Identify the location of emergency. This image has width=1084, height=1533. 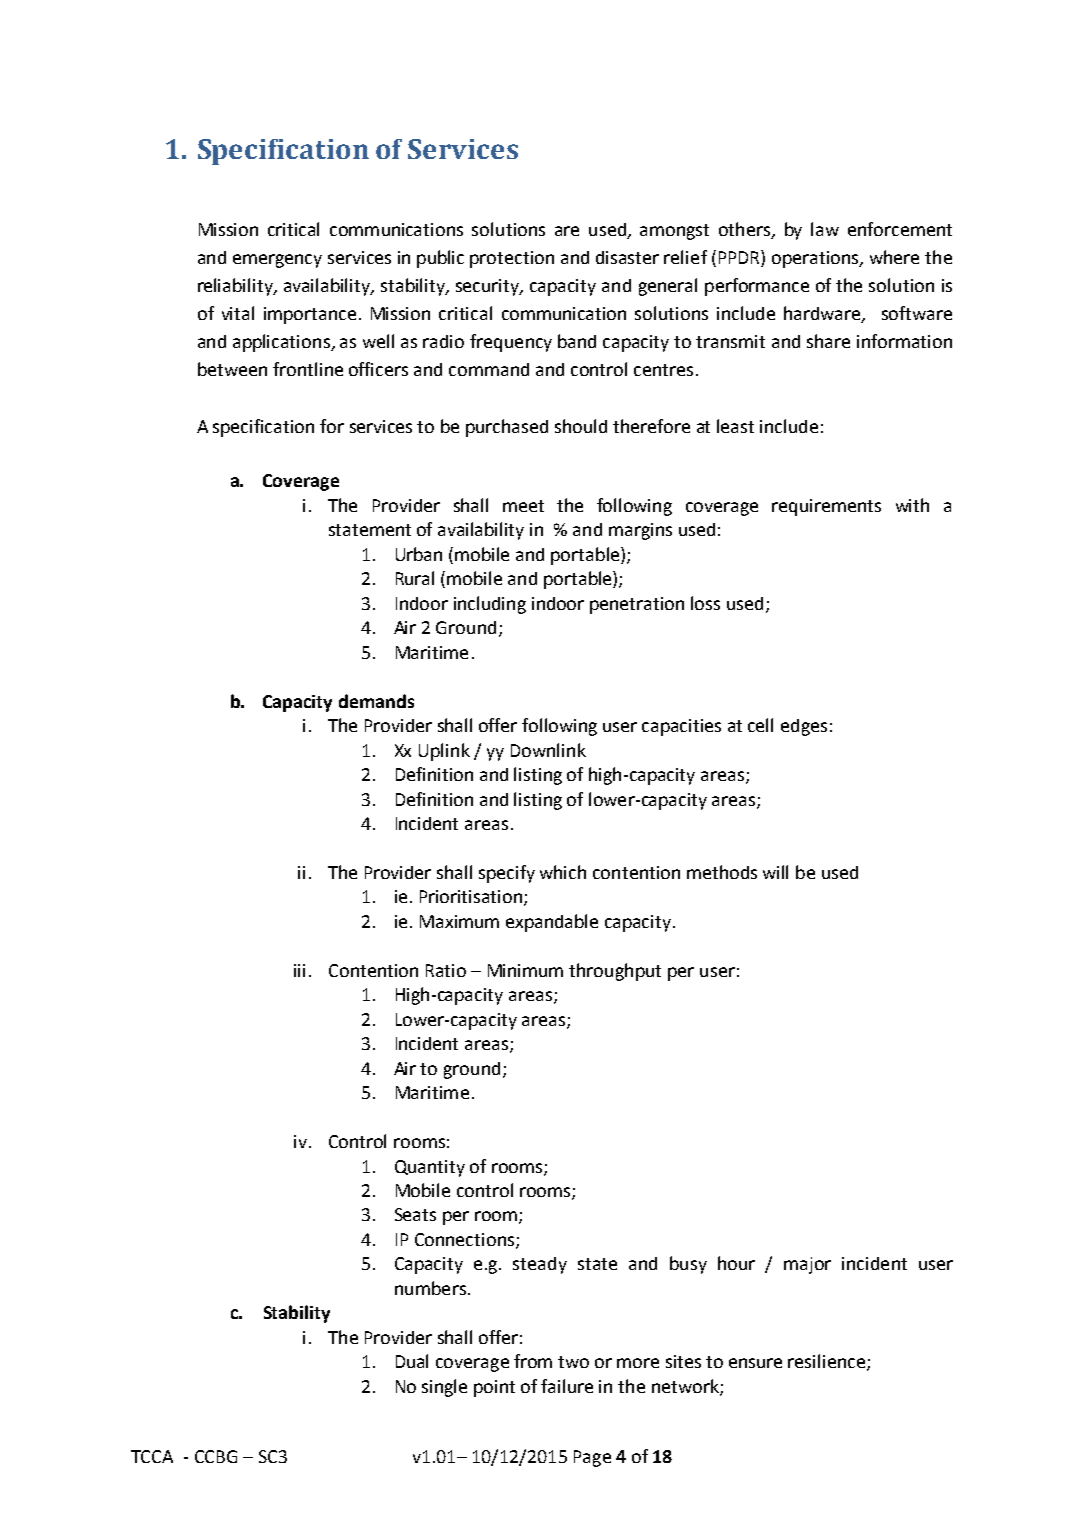
(277, 261).
